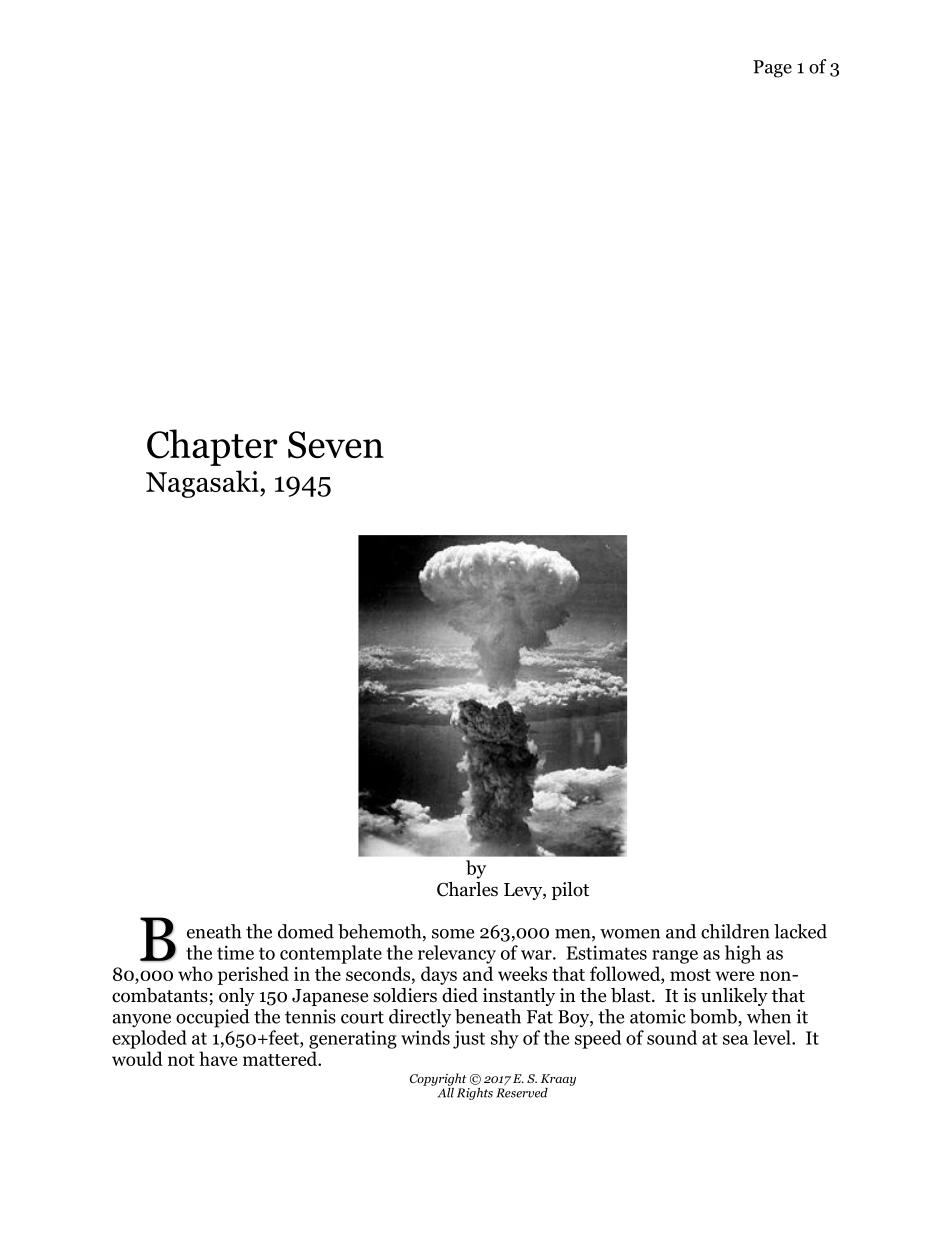  I want to click on children, so click(735, 931).
